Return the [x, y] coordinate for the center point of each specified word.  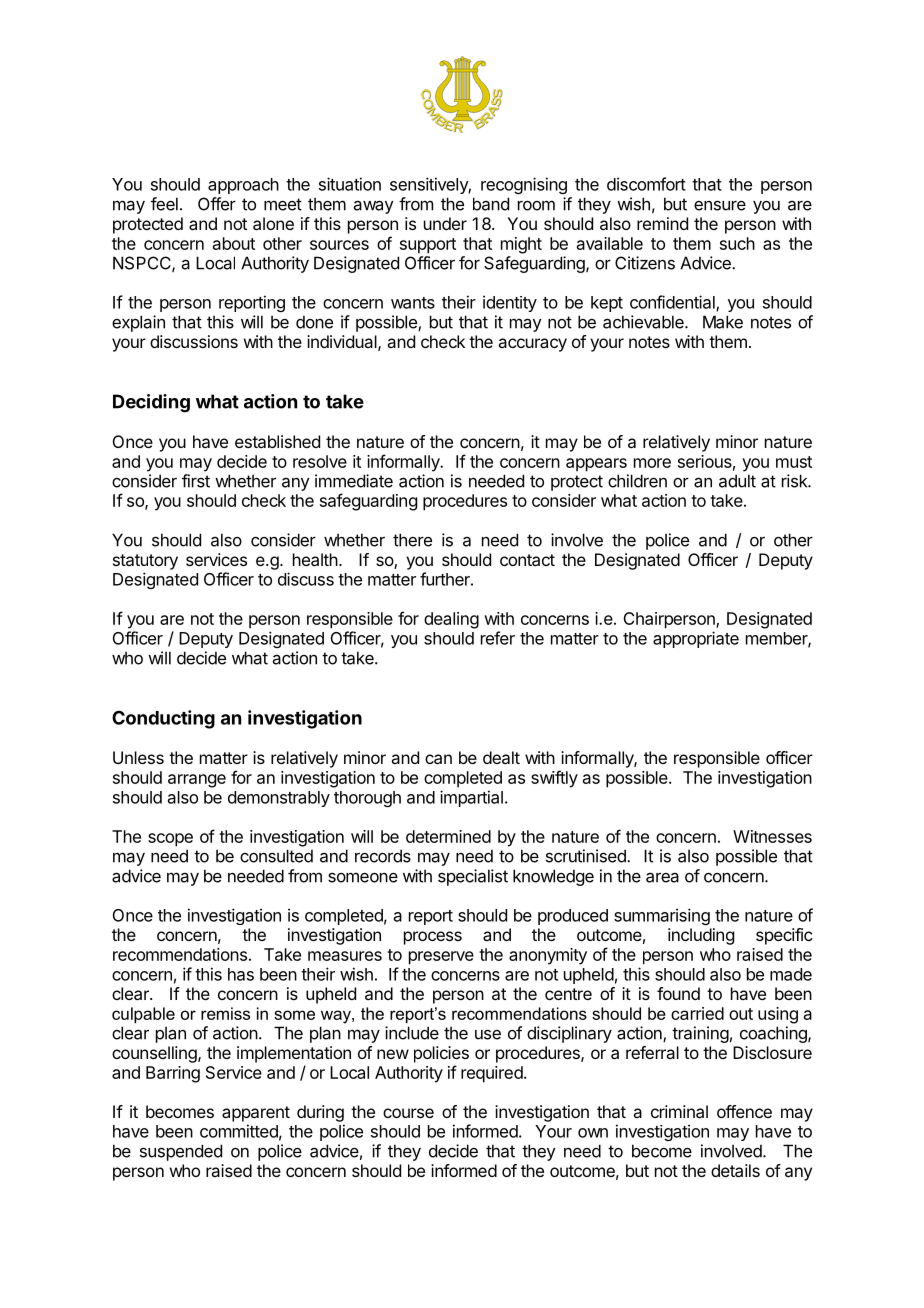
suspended [181, 1152]
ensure [720, 205]
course [408, 1113]
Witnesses [772, 836]
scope [170, 840]
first [196, 481]
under [445, 223]
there [412, 540]
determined [448, 836]
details [735, 1170]
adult [737, 481]
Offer [217, 204]
